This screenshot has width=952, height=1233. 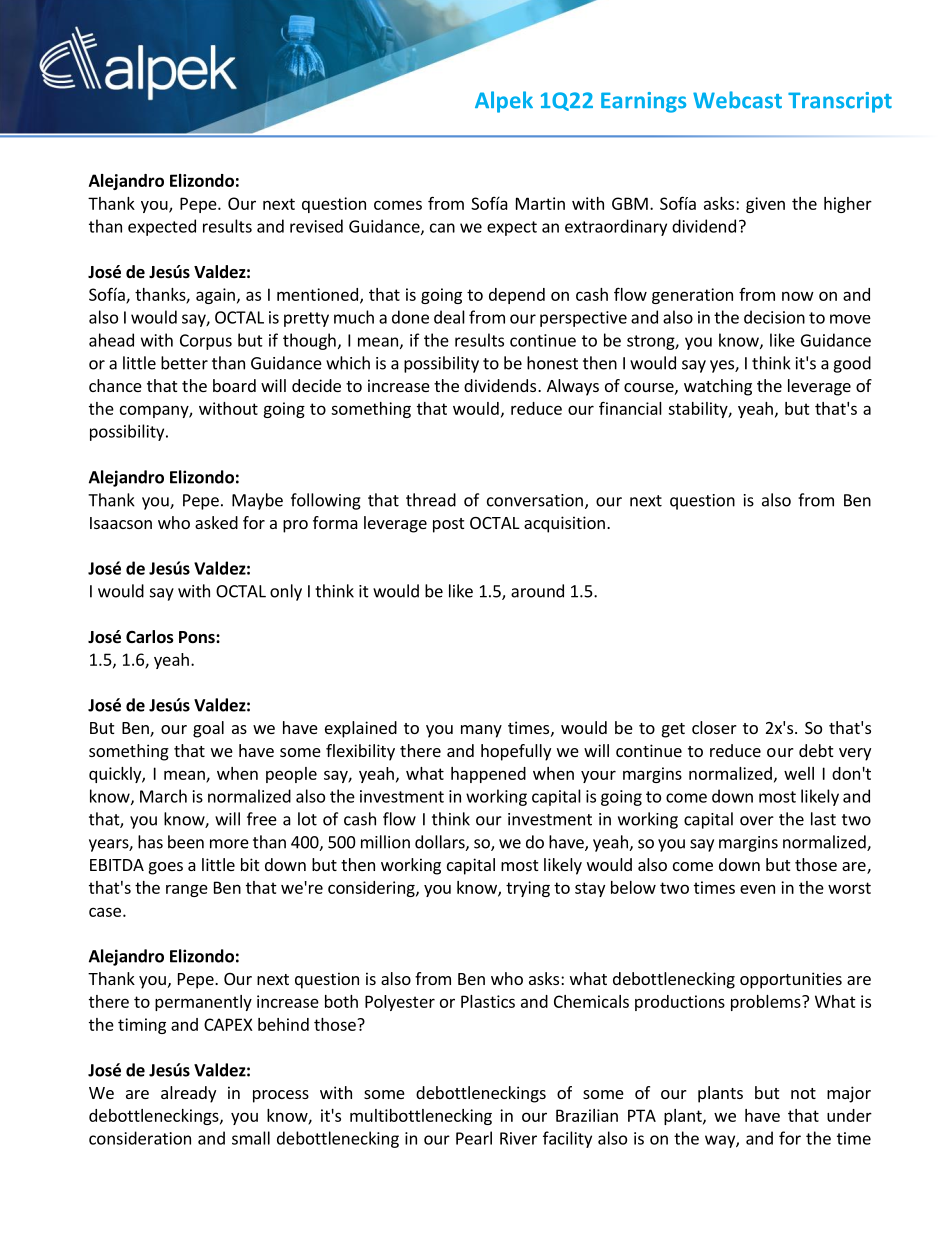 What do you see at coordinates (257, 501) in the screenshot?
I see `Maybe` at bounding box center [257, 501].
